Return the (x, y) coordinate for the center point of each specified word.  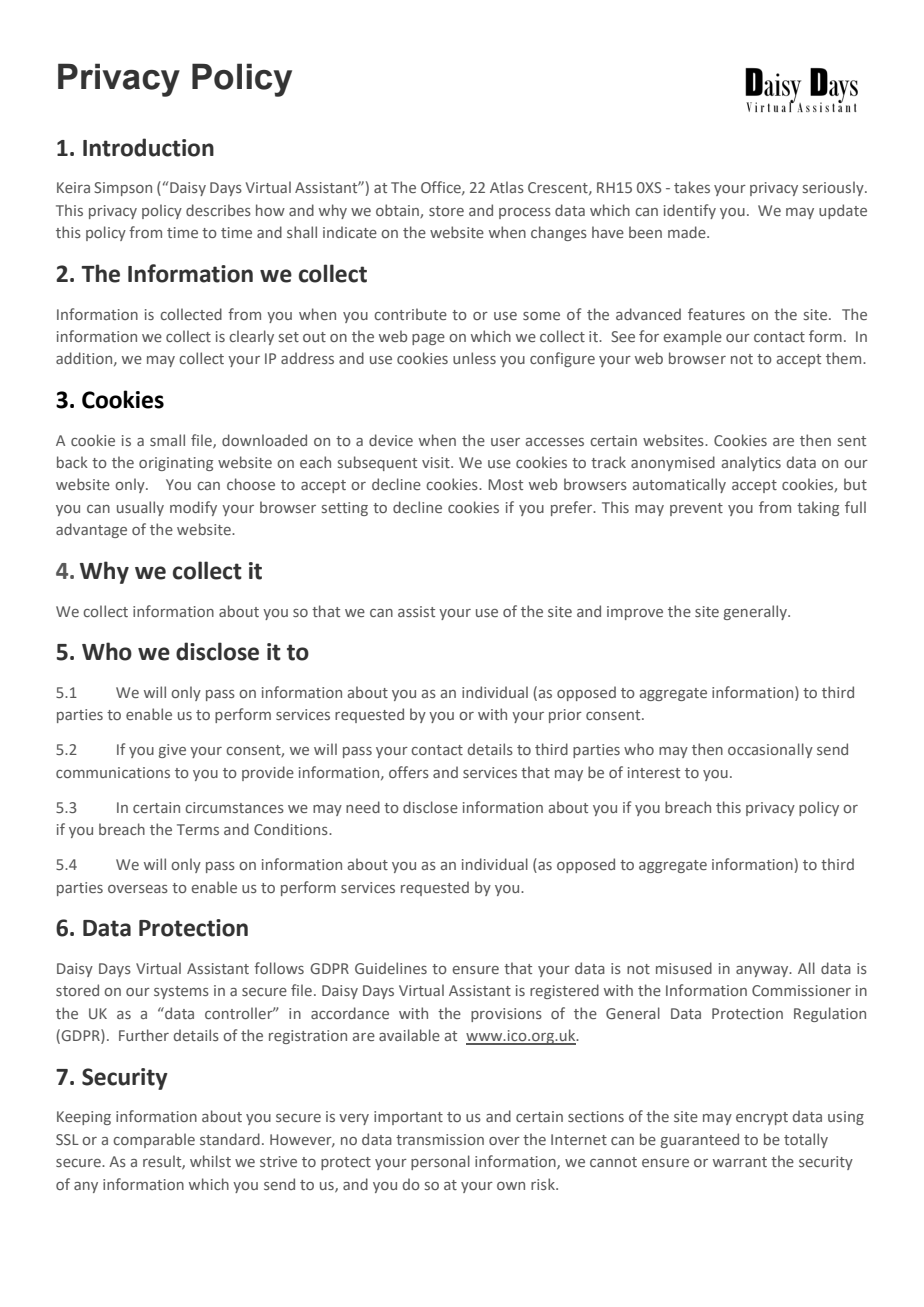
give (172, 751)
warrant (740, 1162)
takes (692, 187)
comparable (154, 1140)
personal (440, 1162)
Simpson (123, 189)
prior (565, 716)
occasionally (770, 750)
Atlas (507, 187)
